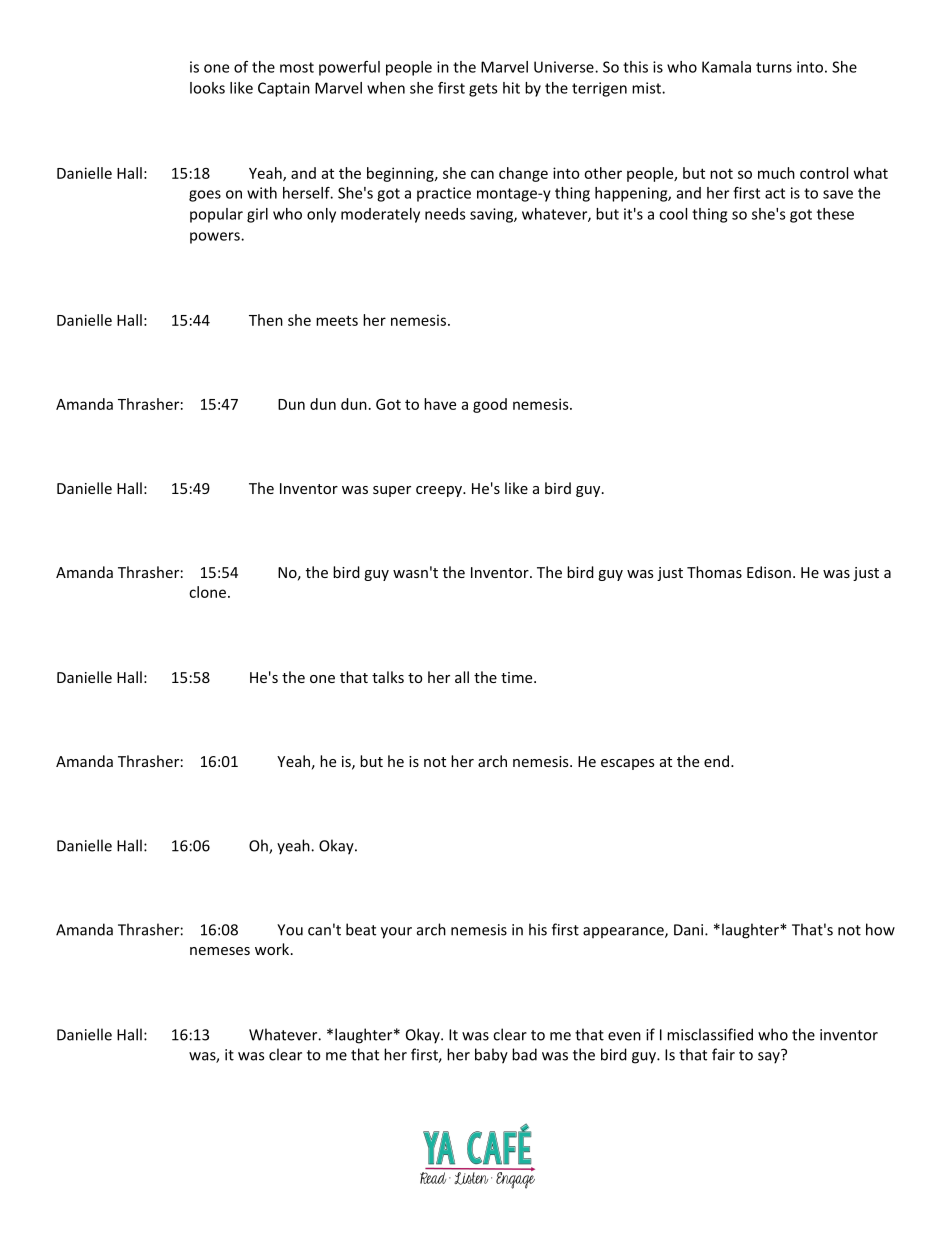  I want to click on most, so click(297, 67).
